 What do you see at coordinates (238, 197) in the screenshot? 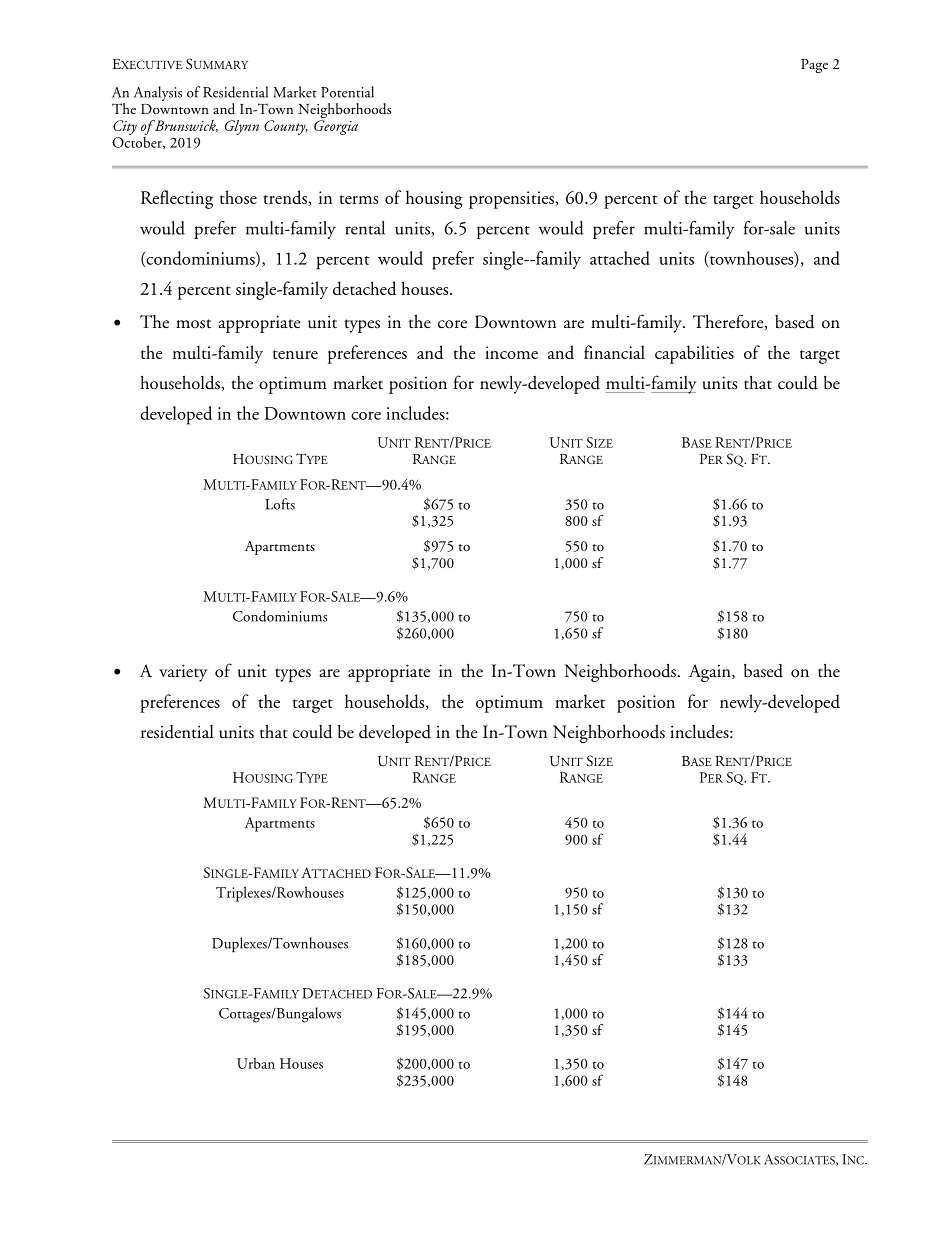
I see `those` at bounding box center [238, 197].
